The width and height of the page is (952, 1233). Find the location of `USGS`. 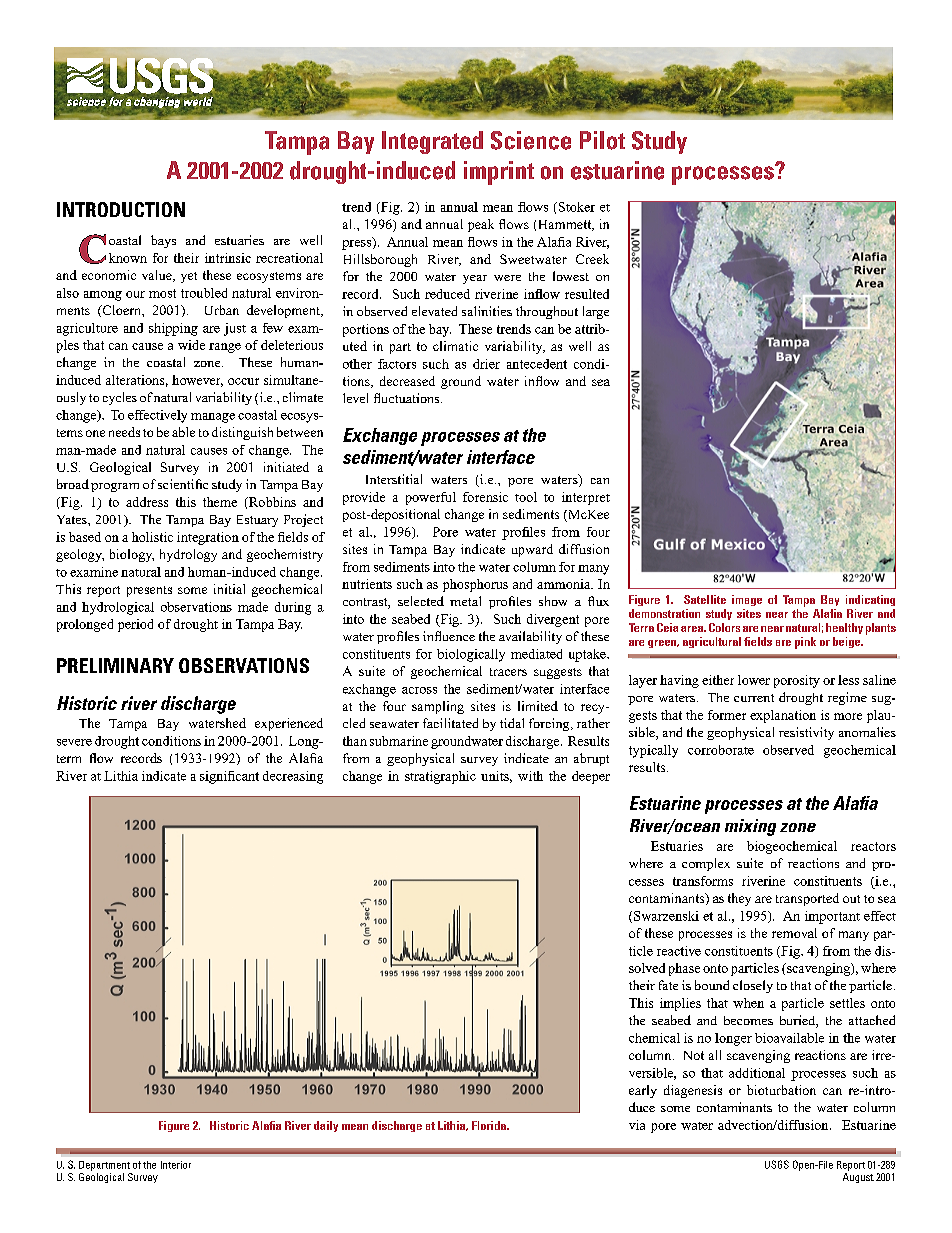

USGS is located at coordinates (777, 1164).
